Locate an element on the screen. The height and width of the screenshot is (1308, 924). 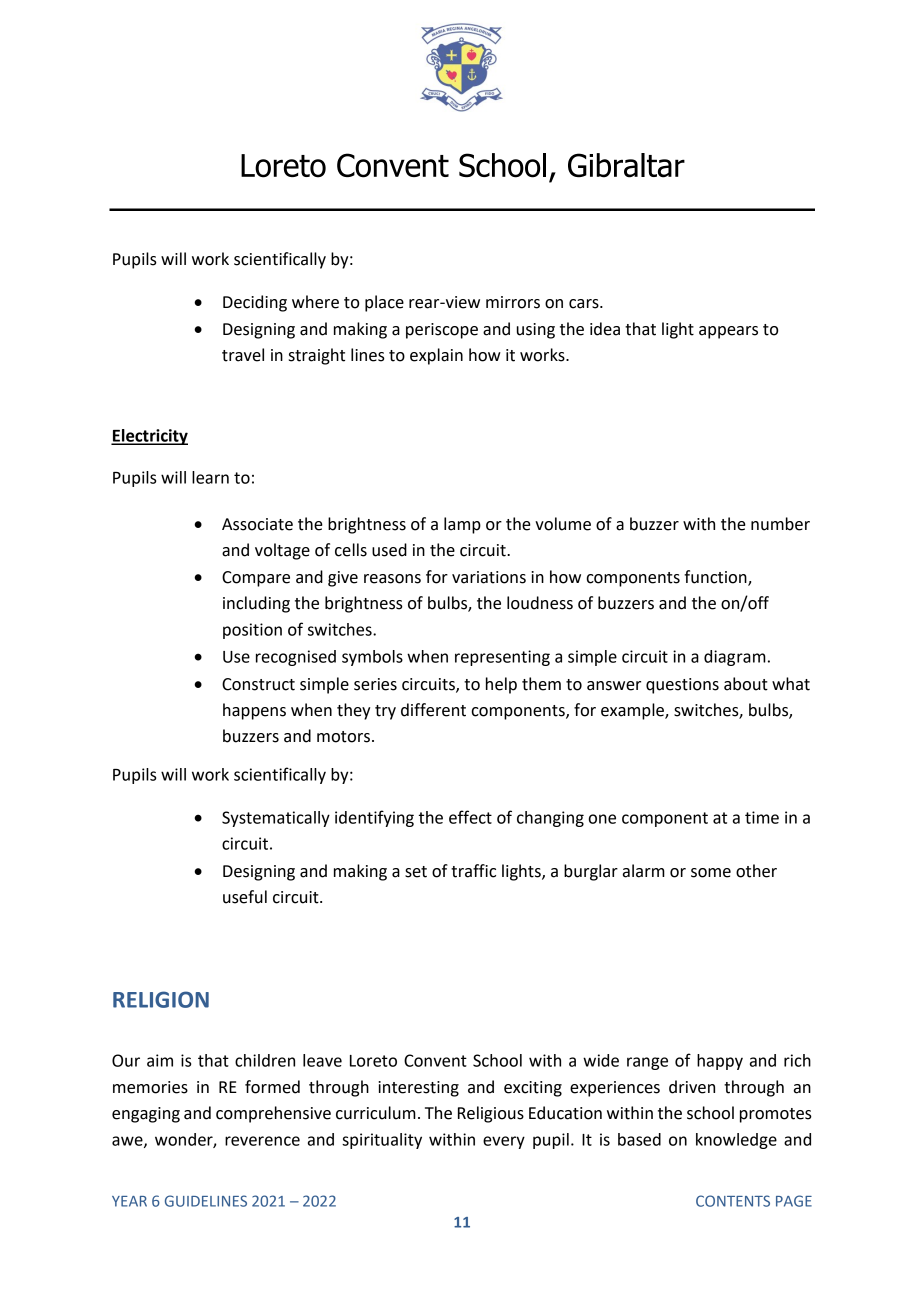
CONTENTS is located at coordinates (733, 1201).
